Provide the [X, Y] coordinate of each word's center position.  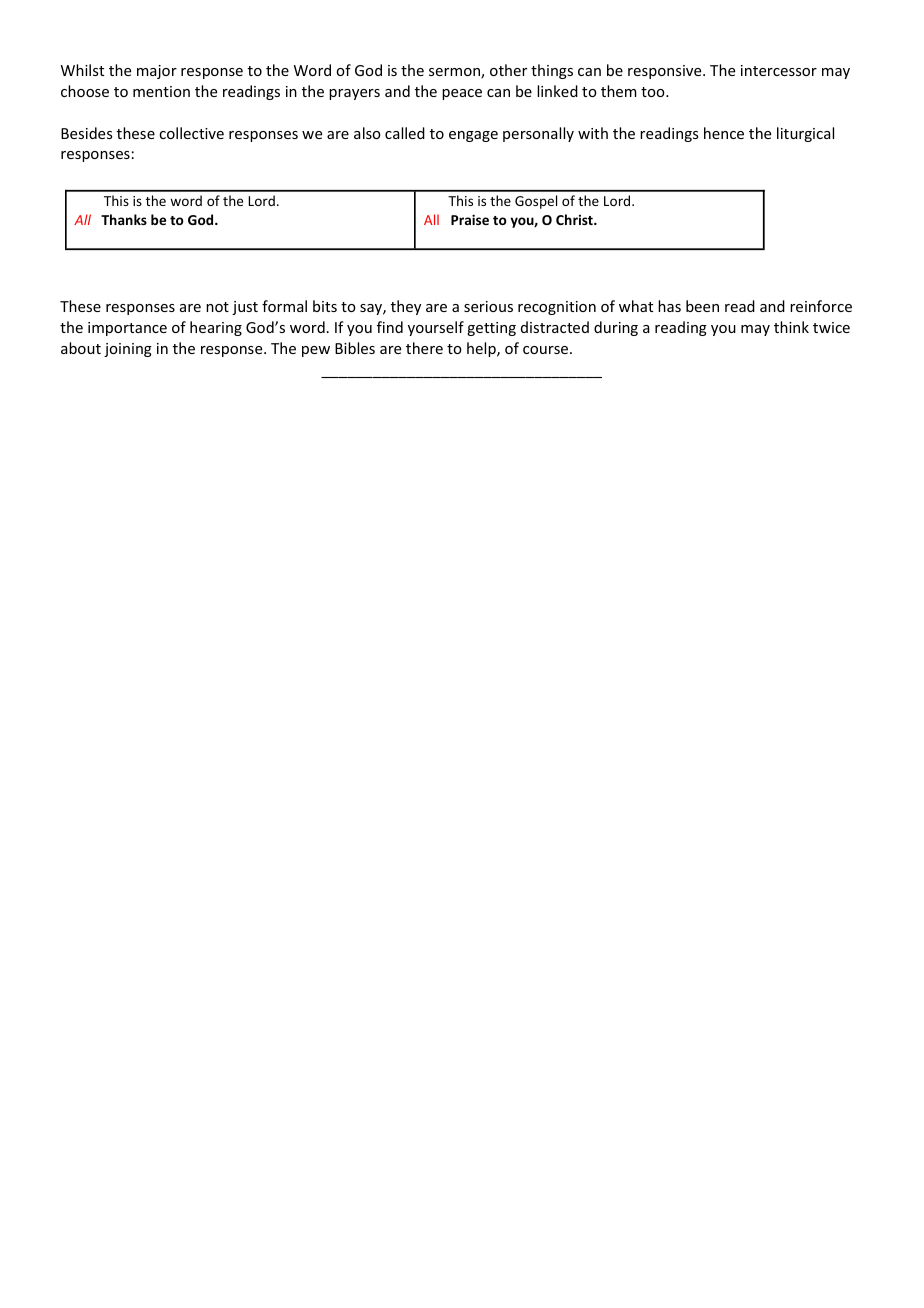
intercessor [779, 70]
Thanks [124, 219]
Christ [575, 219]
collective [191, 133]
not [217, 307]
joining [128, 350]
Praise [470, 219]
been [702, 306]
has [669, 306]
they [406, 307]
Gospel [536, 202]
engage [473, 136]
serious [488, 306]
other [508, 70]
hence [724, 133]
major [157, 72]
